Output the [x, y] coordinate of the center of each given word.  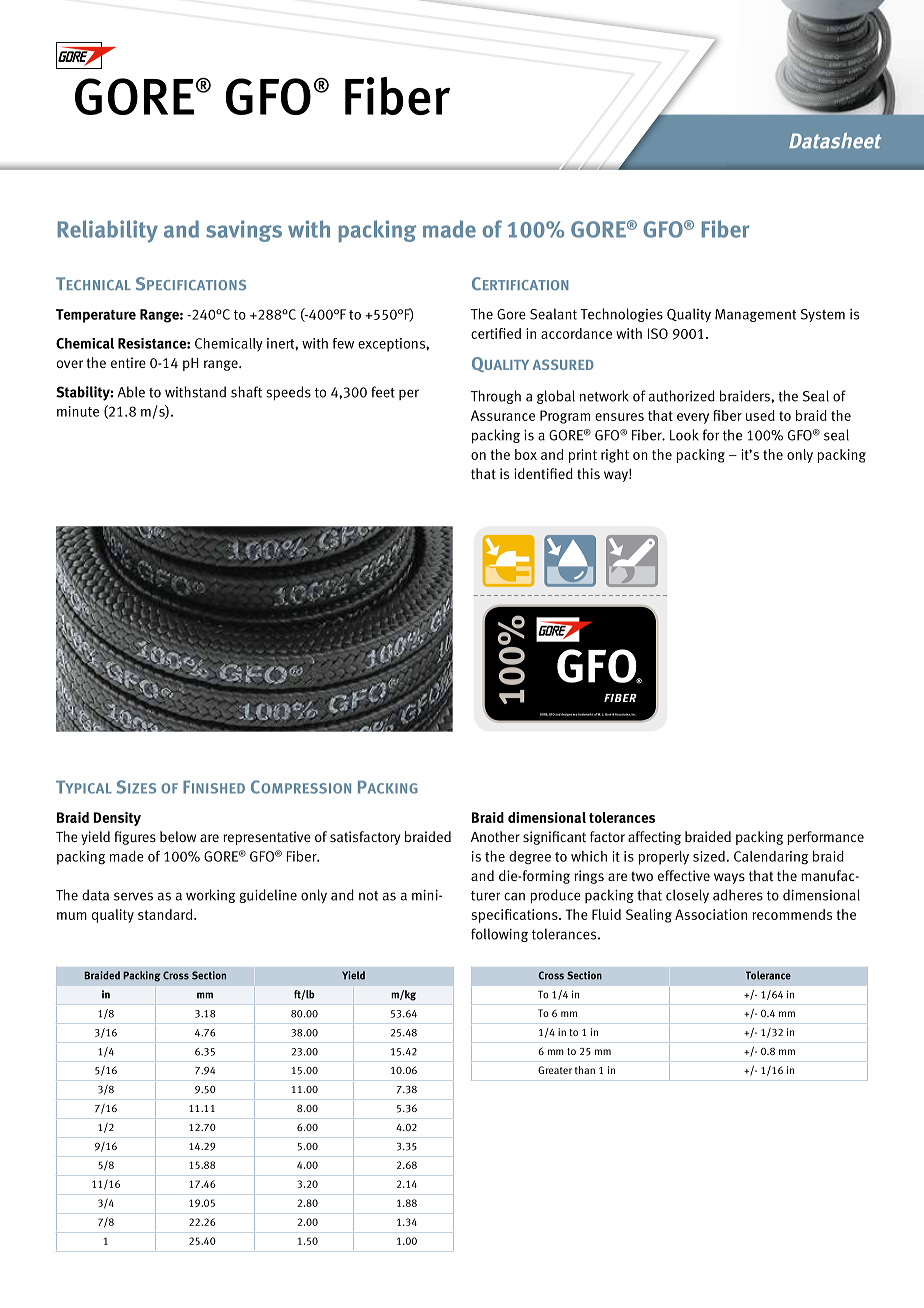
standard [166, 914]
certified [496, 333]
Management [755, 315]
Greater [555, 1070]
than [585, 1070]
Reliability [108, 231]
